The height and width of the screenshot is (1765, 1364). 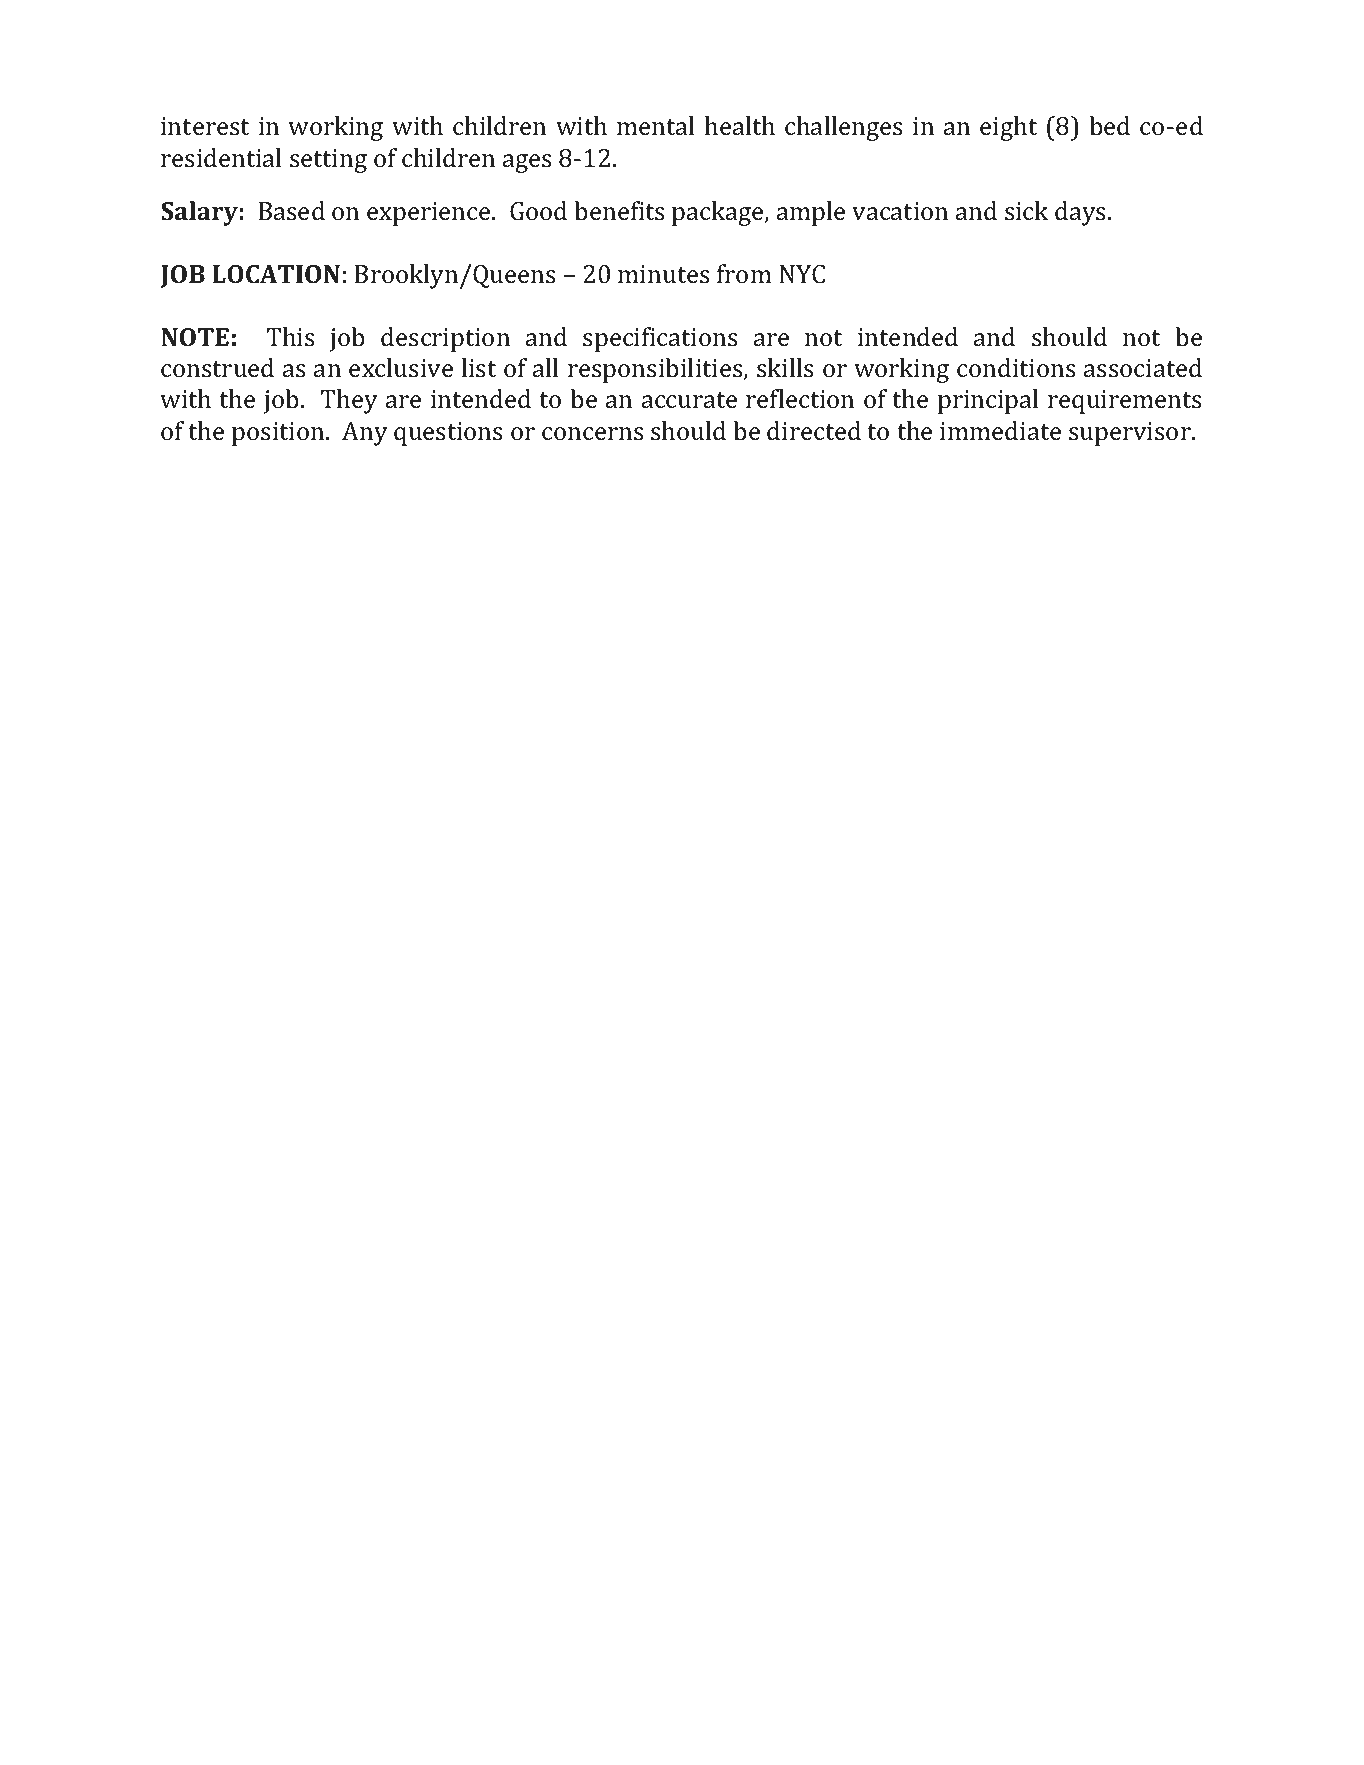 I want to click on Based, so click(x=291, y=211).
